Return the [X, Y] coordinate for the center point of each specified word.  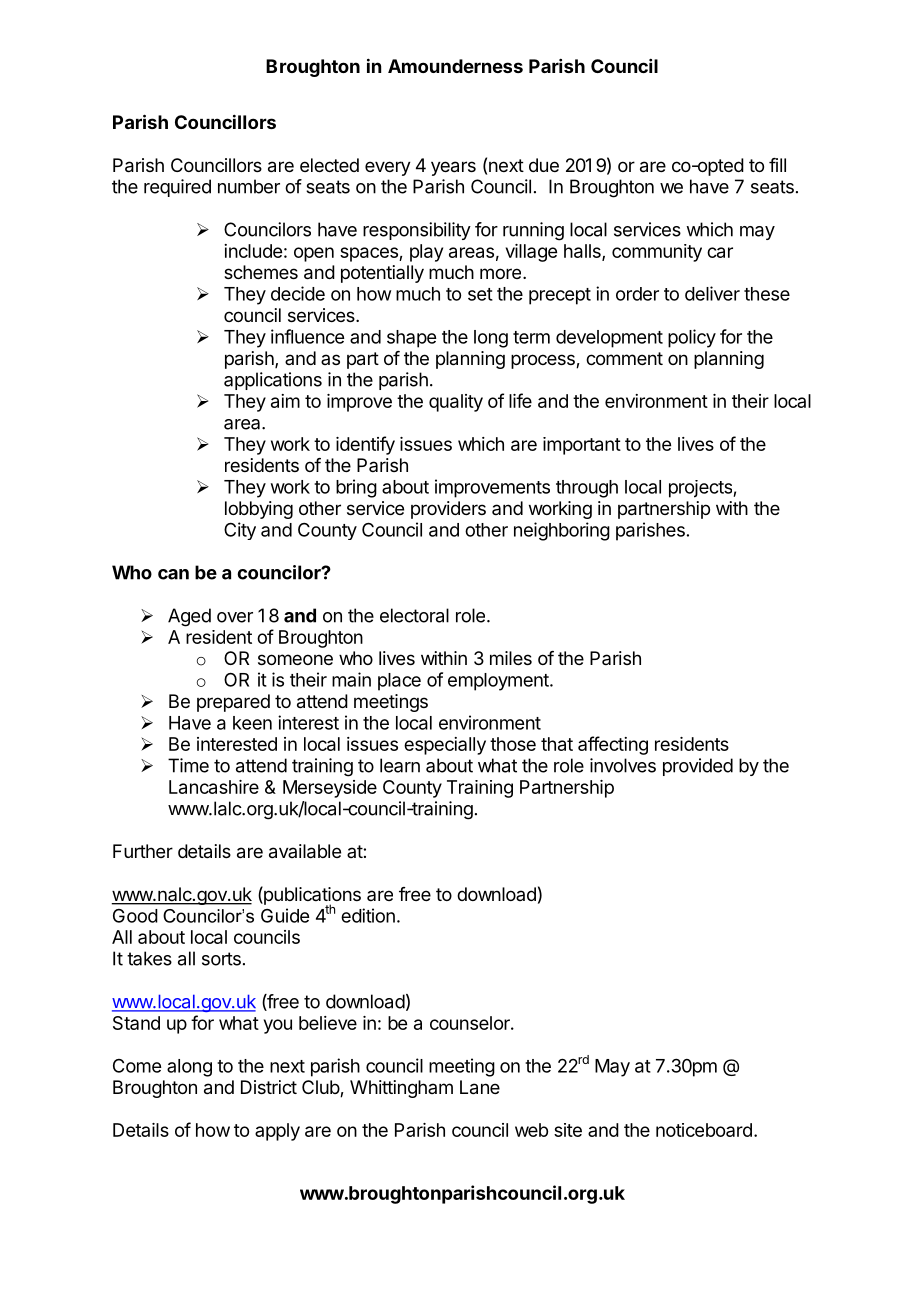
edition [368, 915]
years [453, 168]
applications [273, 381]
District [269, 1087]
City [240, 531]
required [177, 188]
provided [698, 767]
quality [456, 403]
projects [701, 489]
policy [692, 338]
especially [445, 746]
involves [623, 765]
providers [448, 510]
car [720, 252]
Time [188, 765]
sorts [221, 959]
